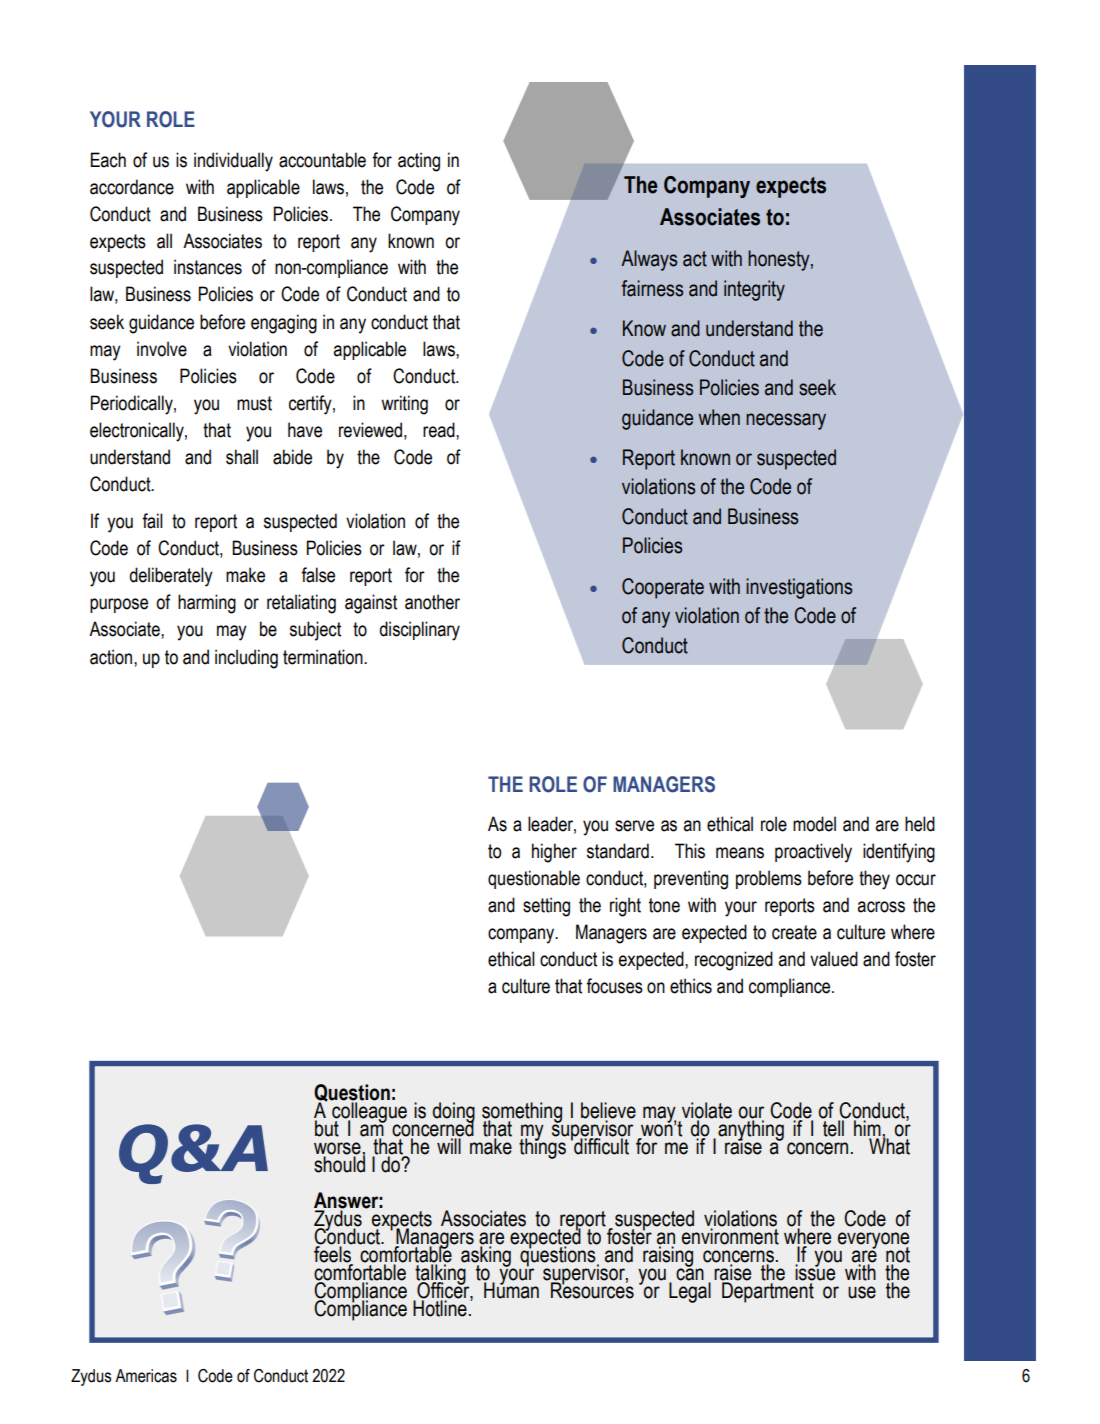  What do you see at coordinates (419, 631) in the screenshot?
I see `disciplinary` at bounding box center [419, 631].
